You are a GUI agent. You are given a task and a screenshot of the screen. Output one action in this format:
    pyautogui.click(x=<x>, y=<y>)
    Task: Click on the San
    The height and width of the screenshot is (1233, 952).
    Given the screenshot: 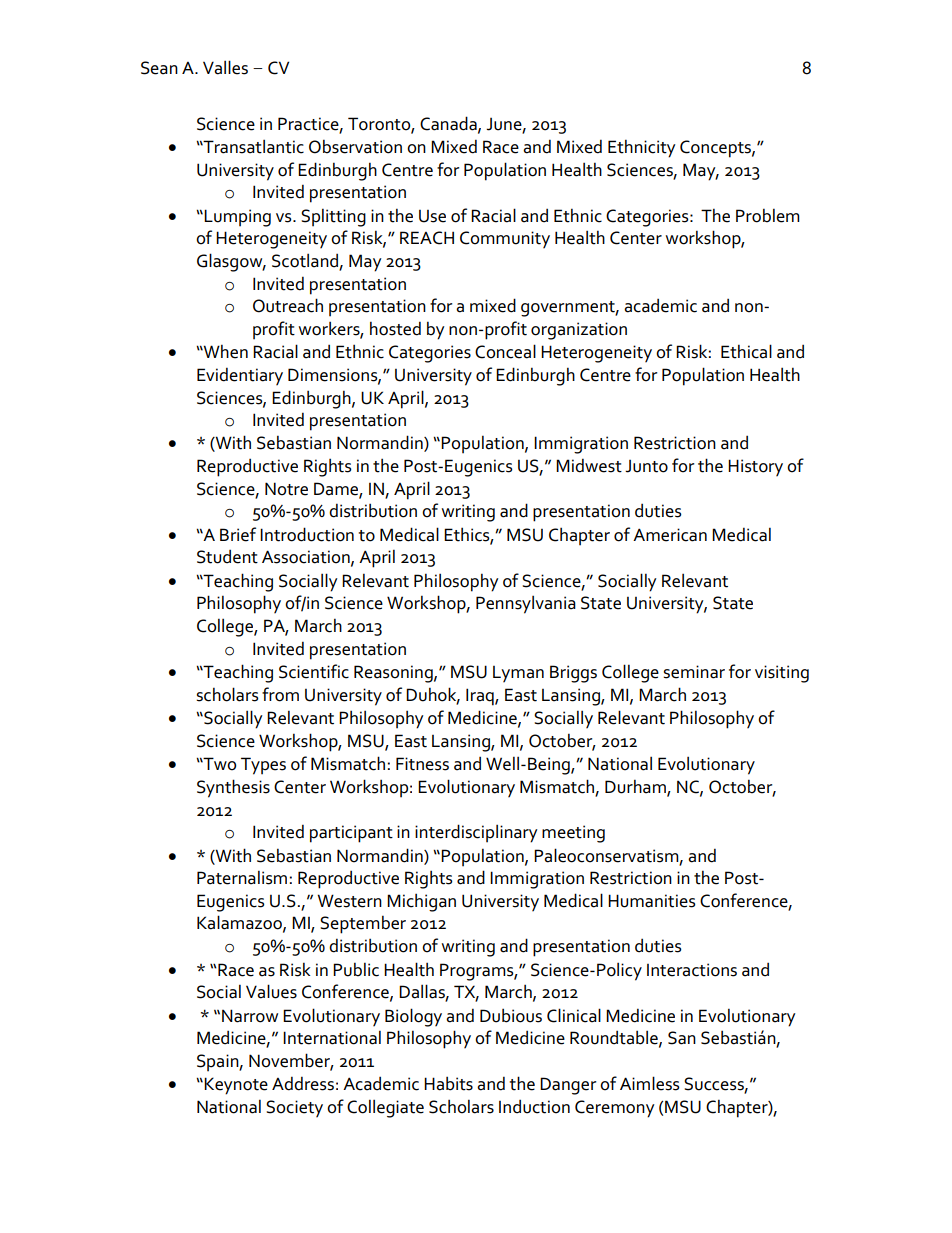 What is the action you would take?
    pyautogui.click(x=682, y=1038)
